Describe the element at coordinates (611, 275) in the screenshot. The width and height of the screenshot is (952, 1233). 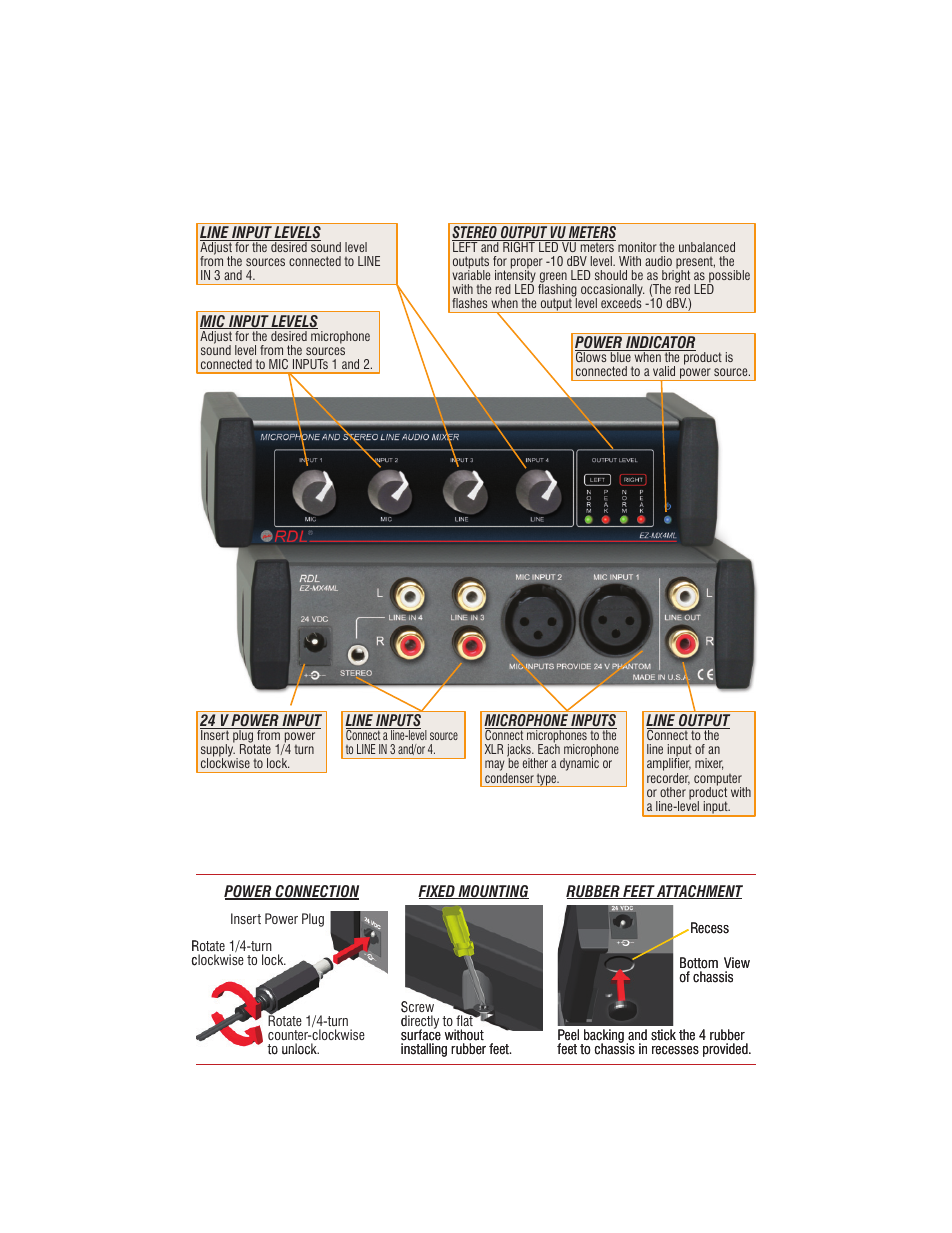
I see `should` at that location.
